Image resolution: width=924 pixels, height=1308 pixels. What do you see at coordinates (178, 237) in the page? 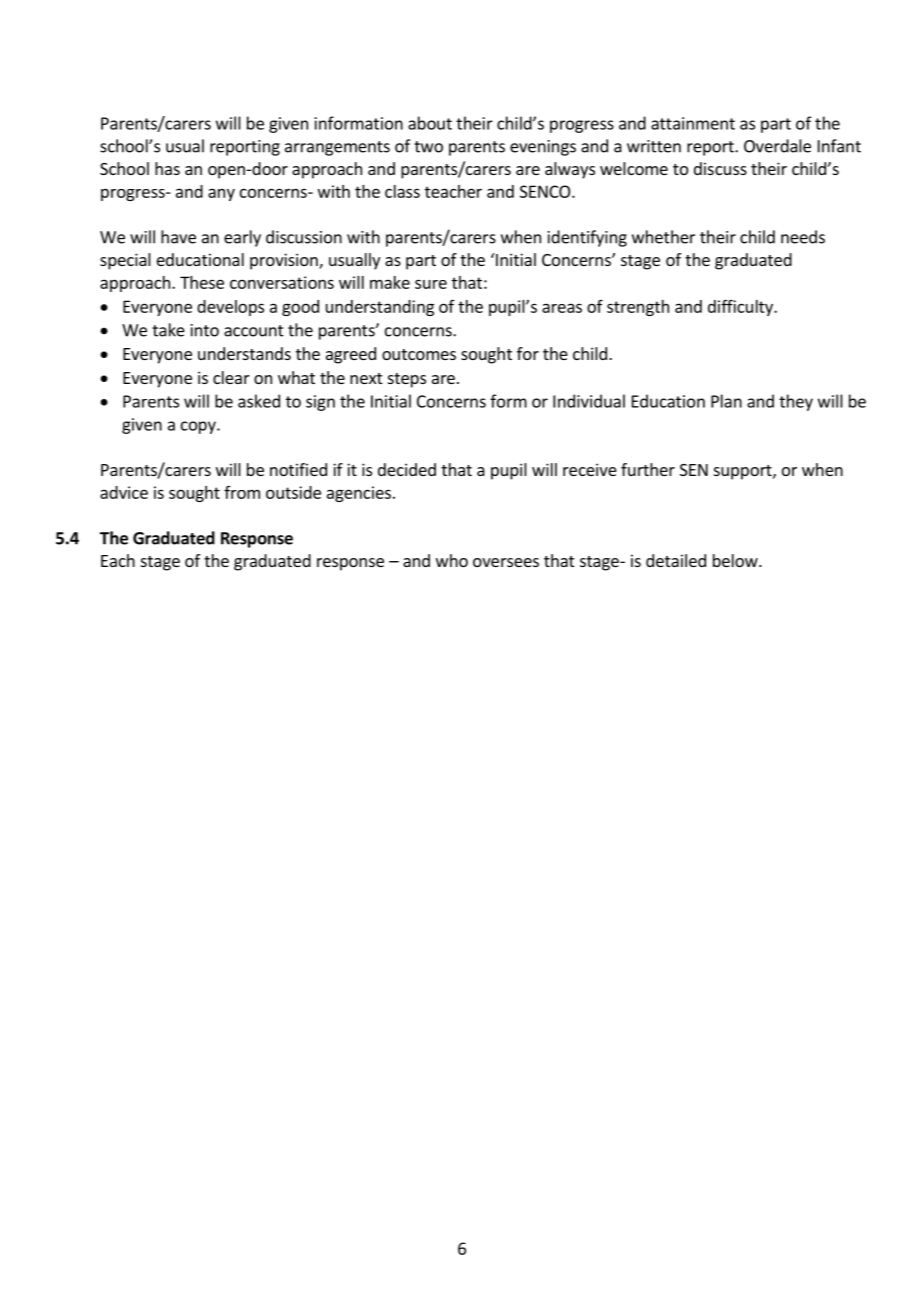
I see `have` at bounding box center [178, 237].
